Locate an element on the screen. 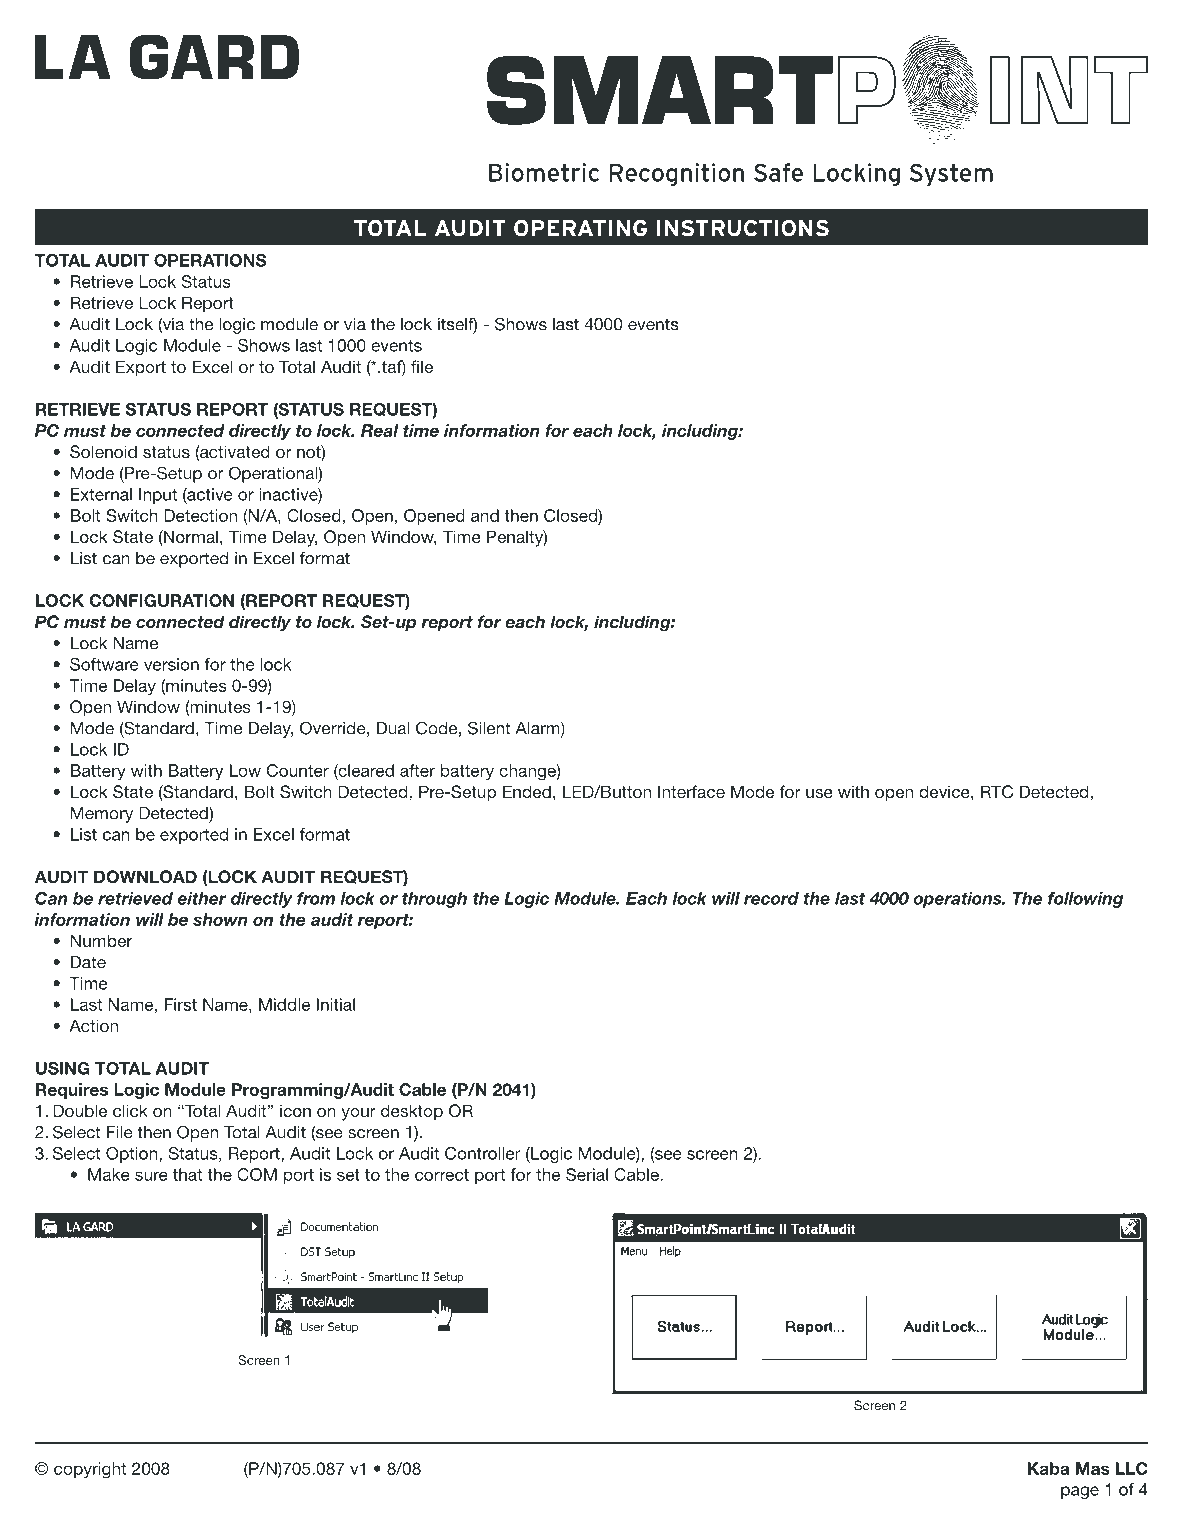  that is located at coordinates (187, 1174).
